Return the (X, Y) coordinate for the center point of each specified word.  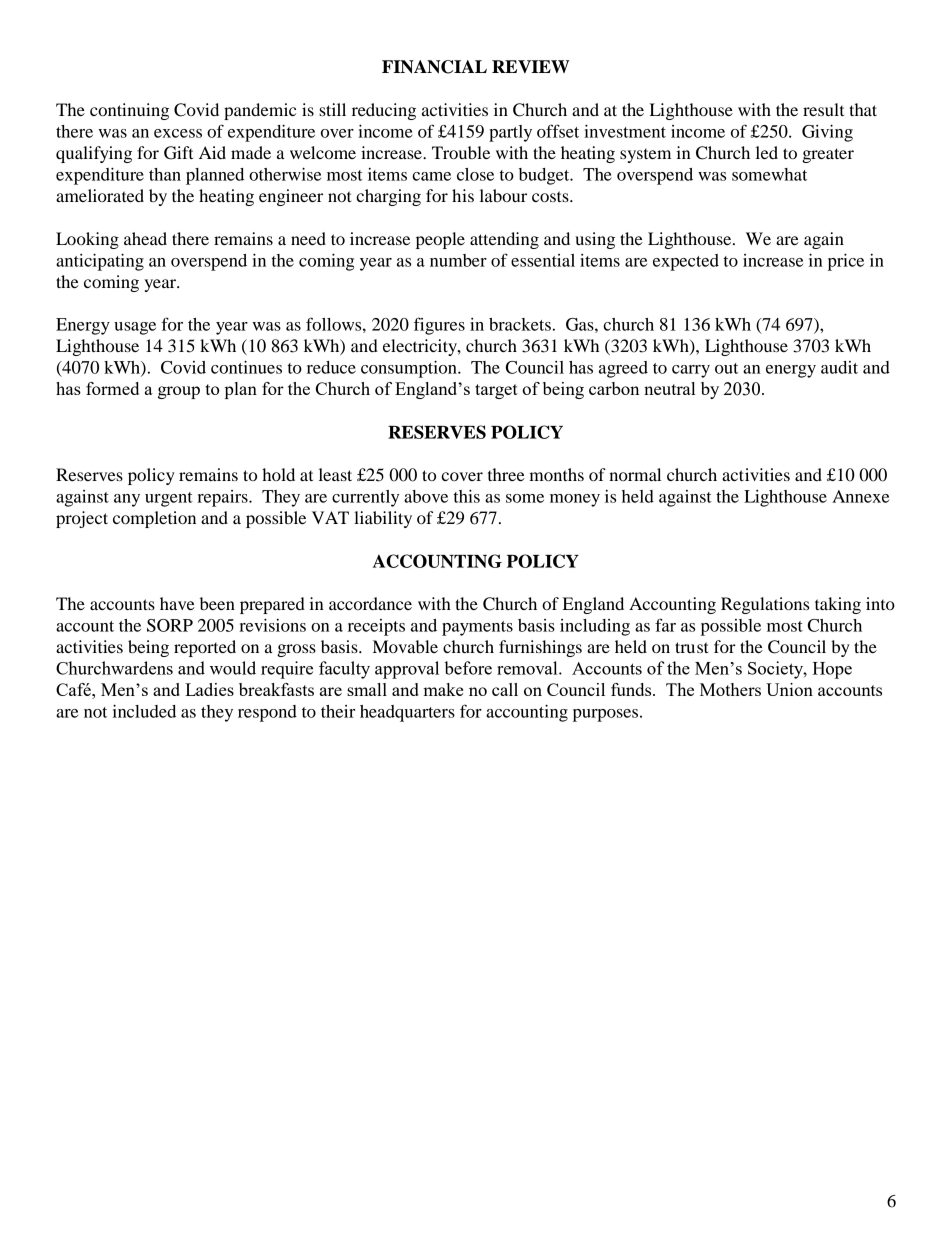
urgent (169, 499)
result (823, 109)
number (458, 260)
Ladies (209, 689)
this (467, 496)
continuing (129, 111)
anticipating (100, 262)
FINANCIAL (434, 67)
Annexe (860, 496)
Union (789, 689)
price (846, 262)
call (505, 689)
